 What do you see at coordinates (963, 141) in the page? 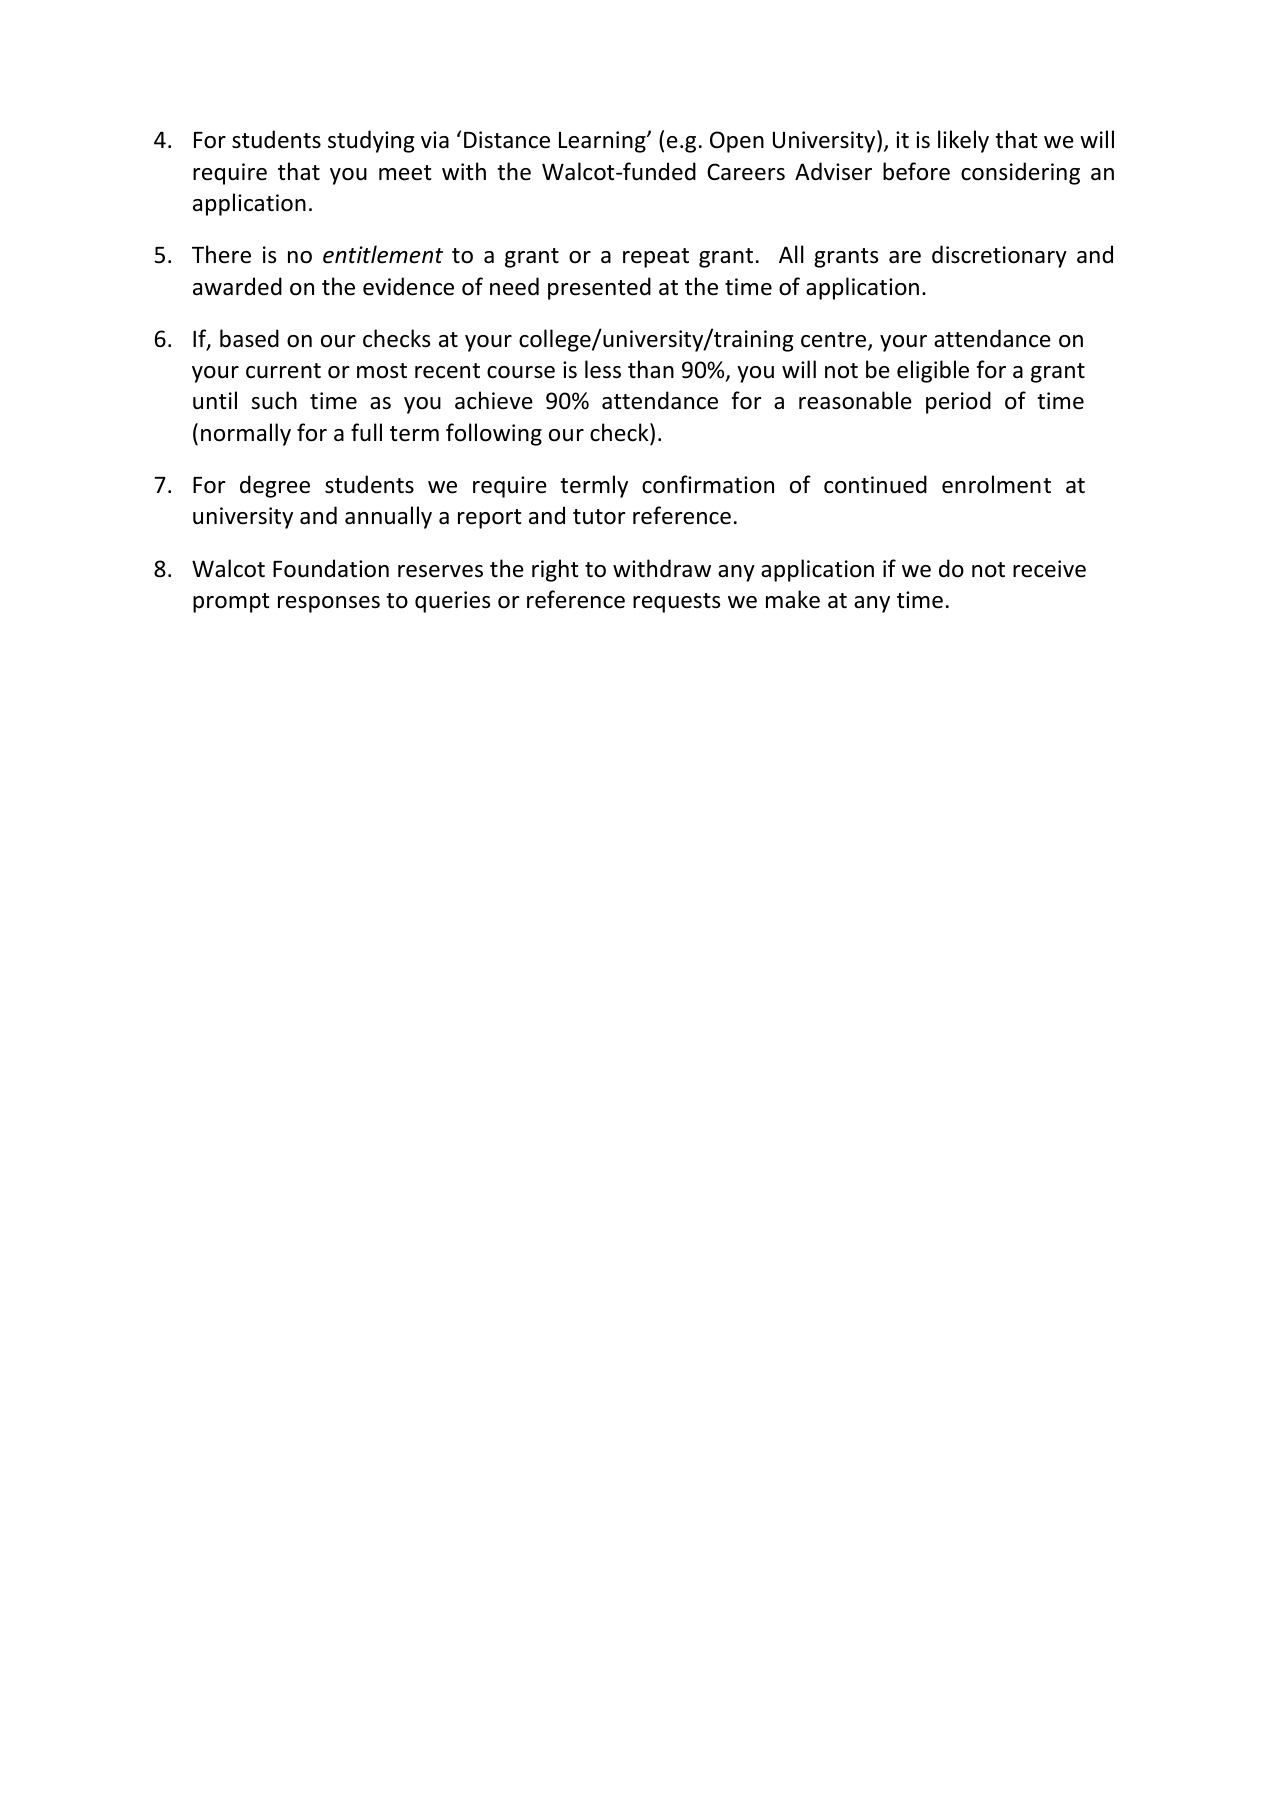
I see `likely` at bounding box center [963, 141].
